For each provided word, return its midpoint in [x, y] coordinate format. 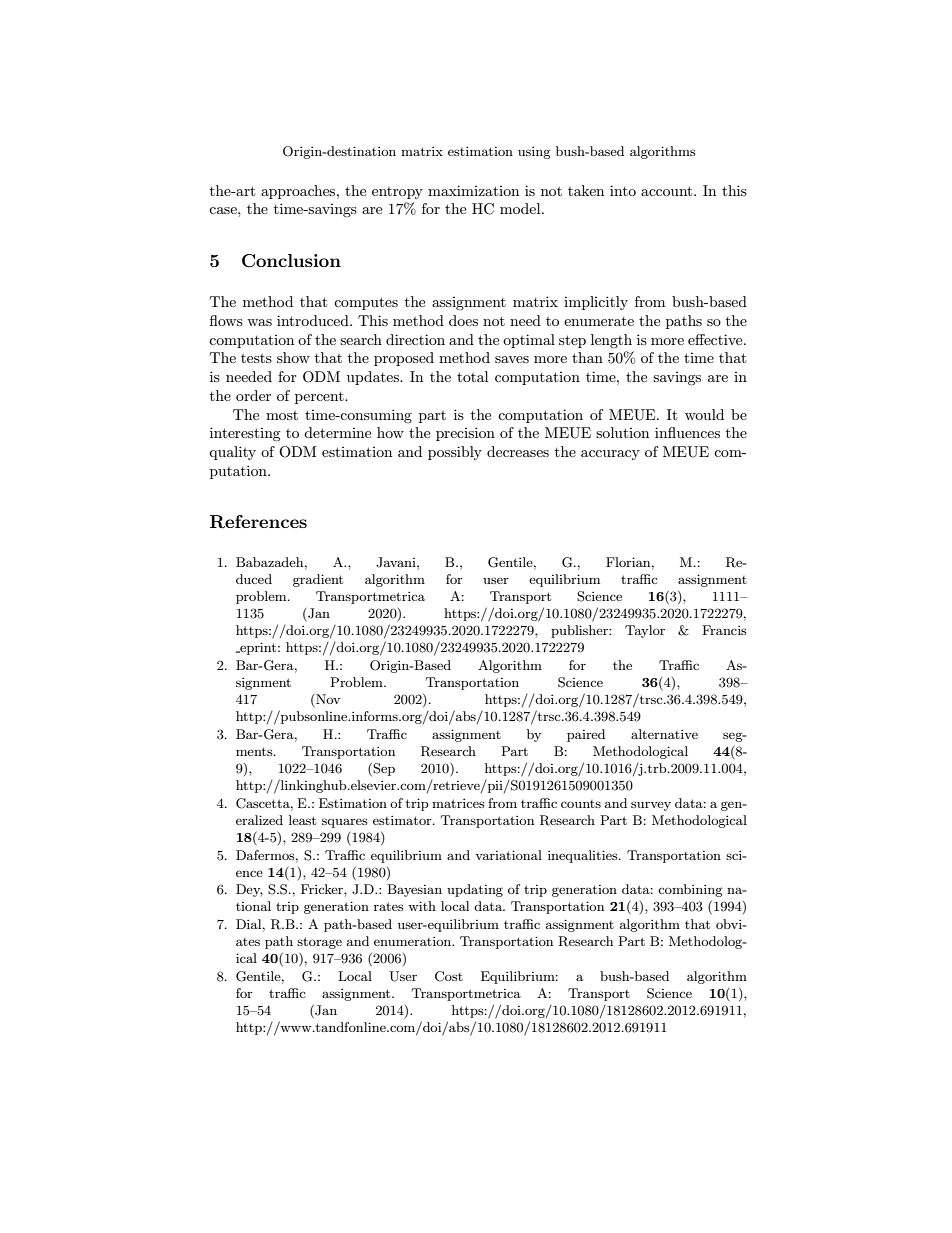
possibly [455, 453]
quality [232, 453]
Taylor [645, 631]
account [668, 191]
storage [319, 943]
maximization [473, 190]
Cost [449, 976]
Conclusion [291, 261]
